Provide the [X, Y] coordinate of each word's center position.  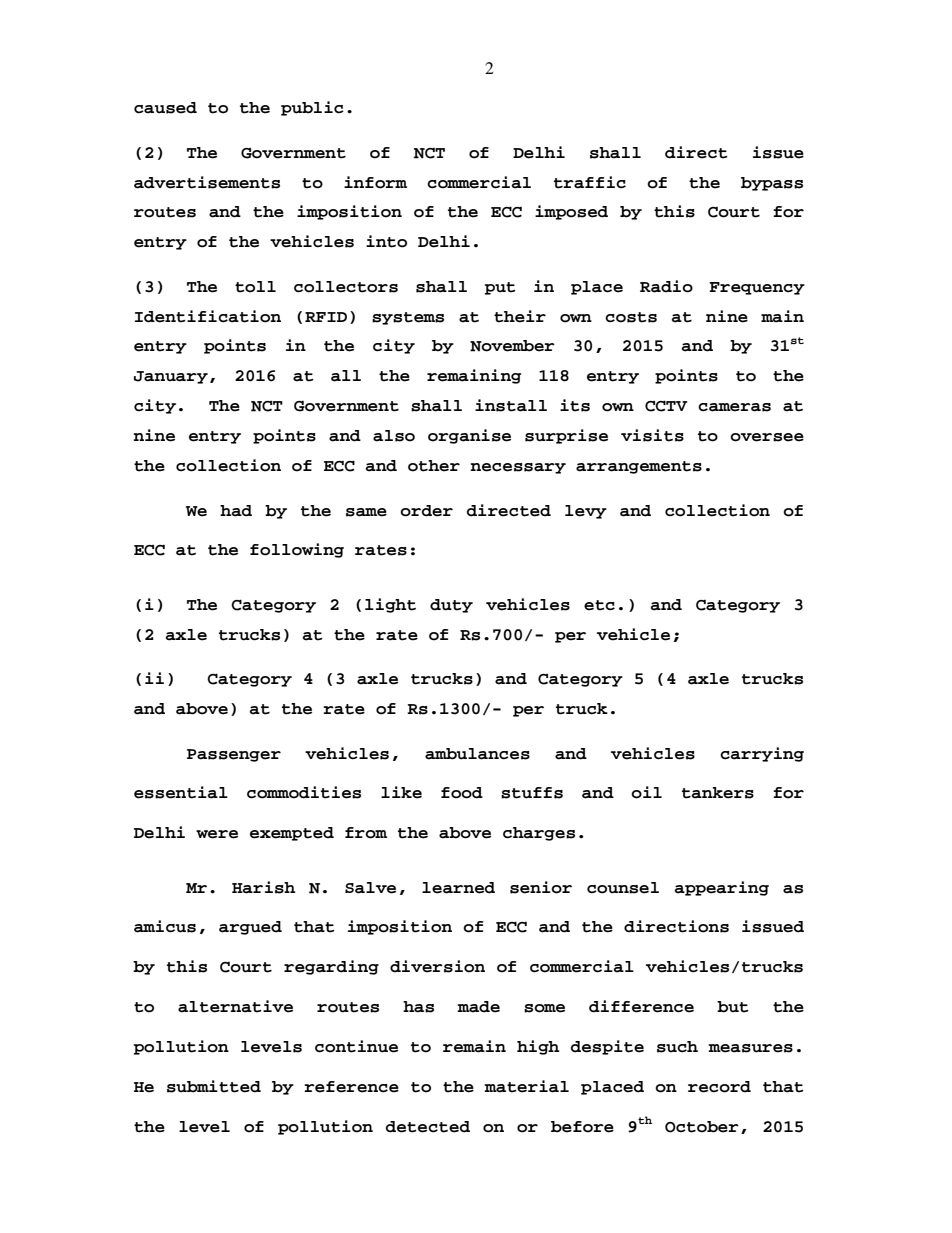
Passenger [234, 755]
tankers [718, 793]
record [719, 1087]
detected [428, 1127]
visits [652, 435]
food [462, 793]
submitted [214, 1086]
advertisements [207, 182]
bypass [772, 184]
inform [375, 182]
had [236, 511]
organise [469, 436]
